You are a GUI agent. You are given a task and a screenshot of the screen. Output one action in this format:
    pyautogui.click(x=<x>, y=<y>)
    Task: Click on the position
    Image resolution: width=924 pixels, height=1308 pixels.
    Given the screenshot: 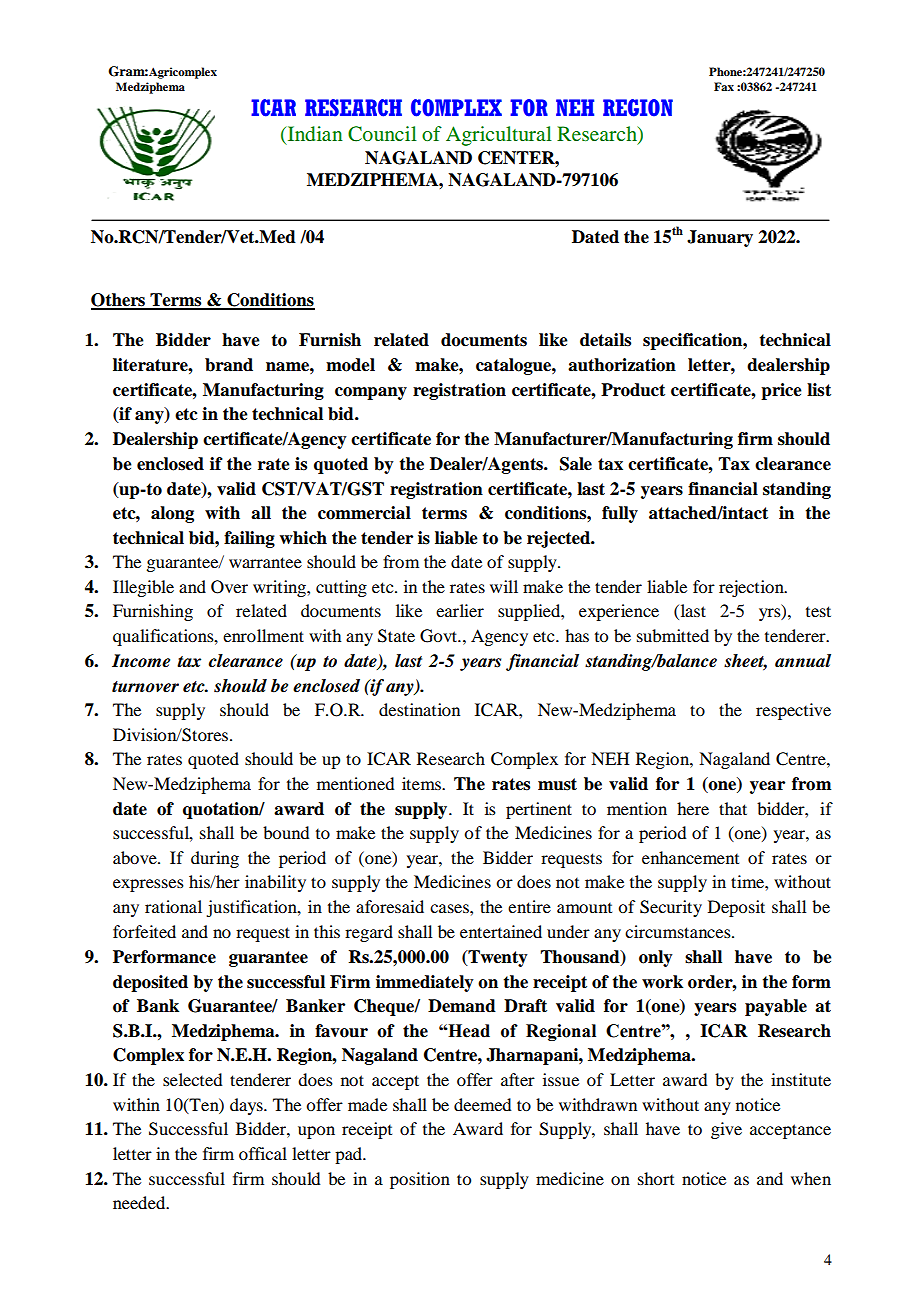 What is the action you would take?
    pyautogui.click(x=420, y=1180)
